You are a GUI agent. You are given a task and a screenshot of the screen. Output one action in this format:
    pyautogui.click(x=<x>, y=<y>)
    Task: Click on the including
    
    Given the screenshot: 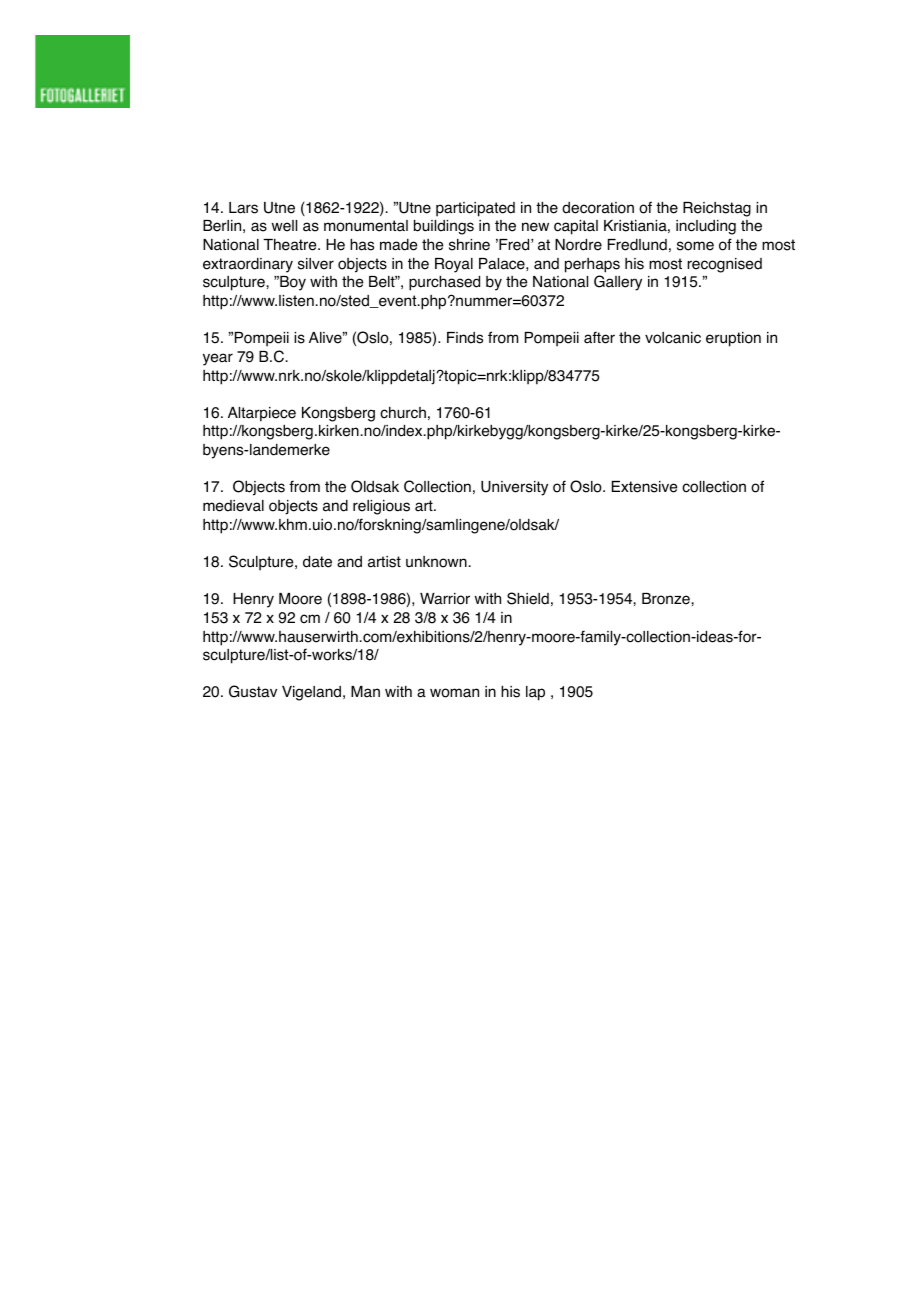 What is the action you would take?
    pyautogui.click(x=706, y=227)
